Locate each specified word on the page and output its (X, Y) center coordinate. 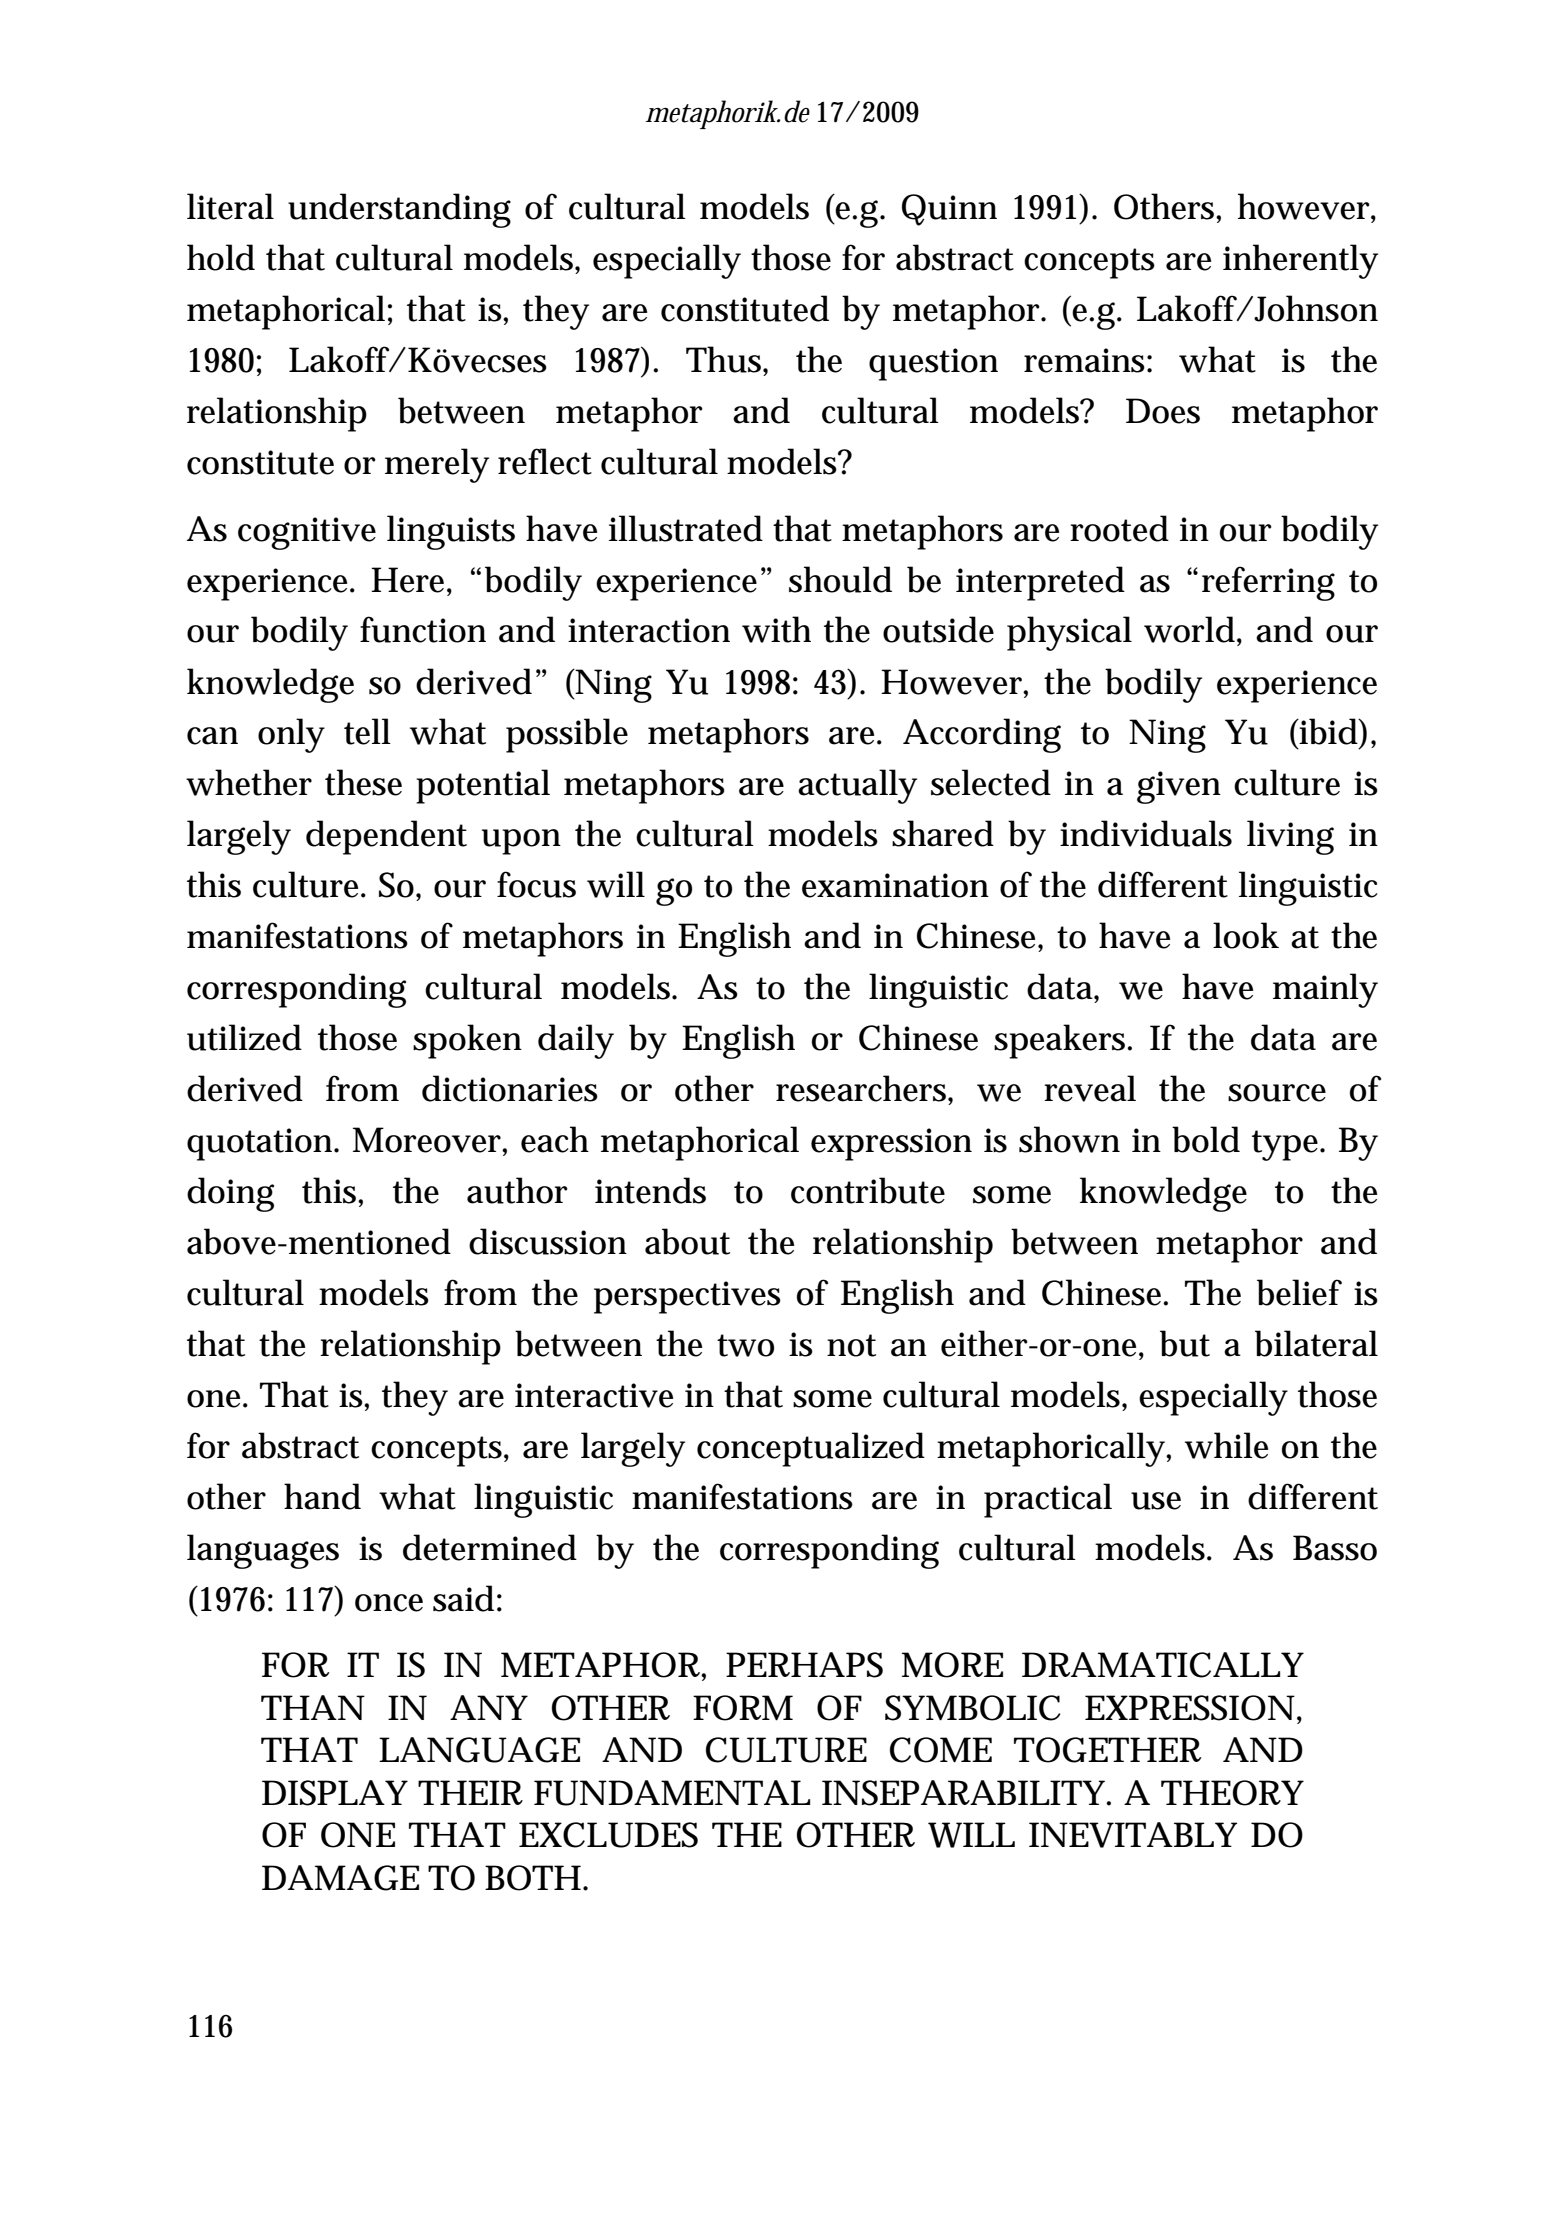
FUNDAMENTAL (671, 1793)
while (1226, 1445)
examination (895, 885)
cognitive (307, 533)
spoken (467, 1041)
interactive (594, 1395)
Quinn (949, 210)
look (1246, 935)
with (776, 629)
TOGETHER (1107, 1750)
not (851, 1345)
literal (230, 206)
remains (1084, 360)
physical (1069, 633)
